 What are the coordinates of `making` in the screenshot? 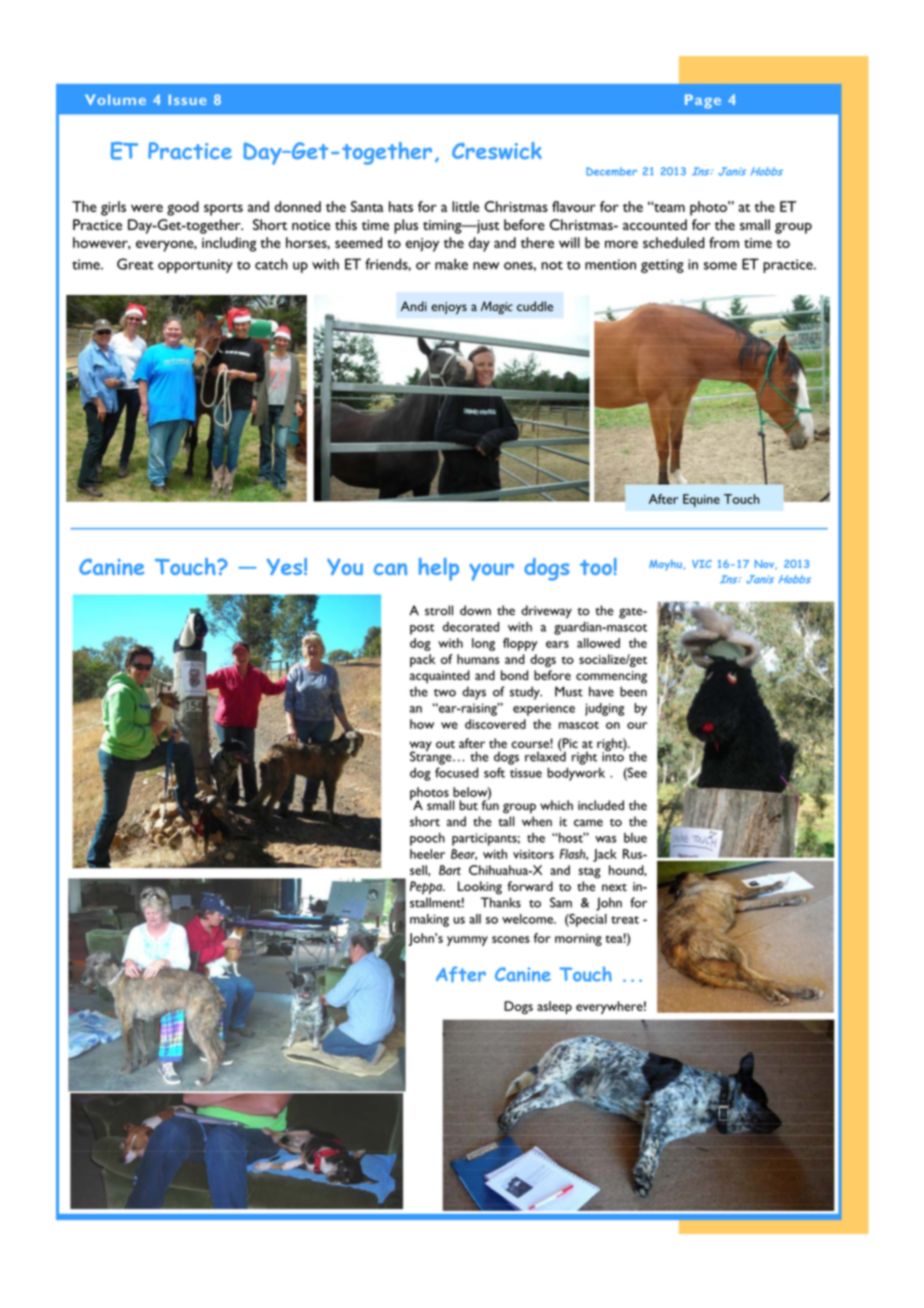 It's located at (429, 920).
